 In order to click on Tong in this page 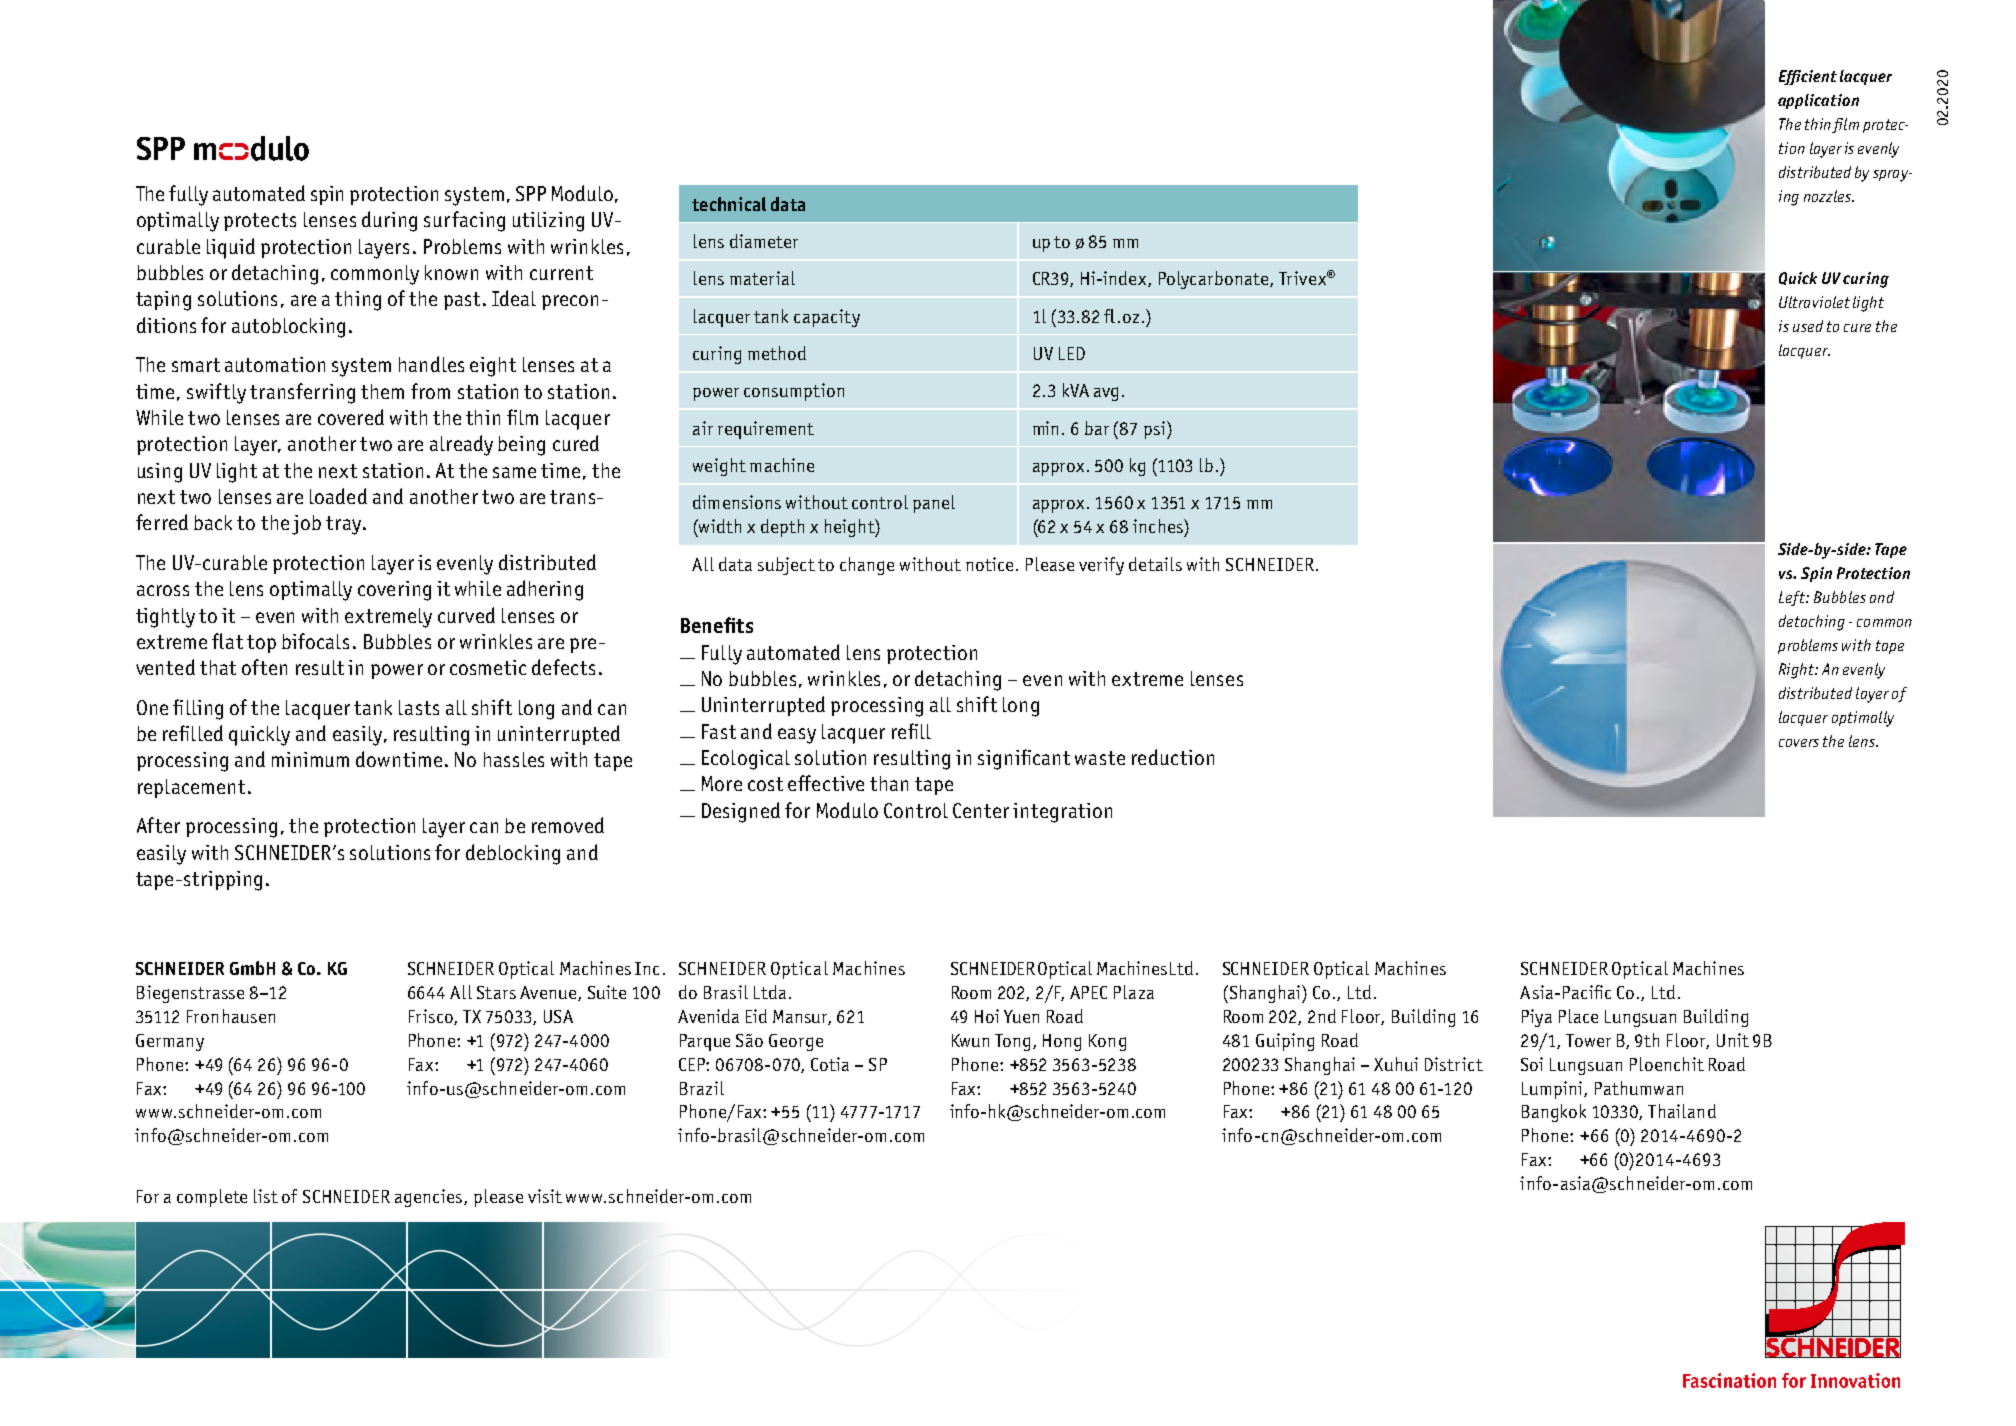, I will do `click(1014, 1042)`.
